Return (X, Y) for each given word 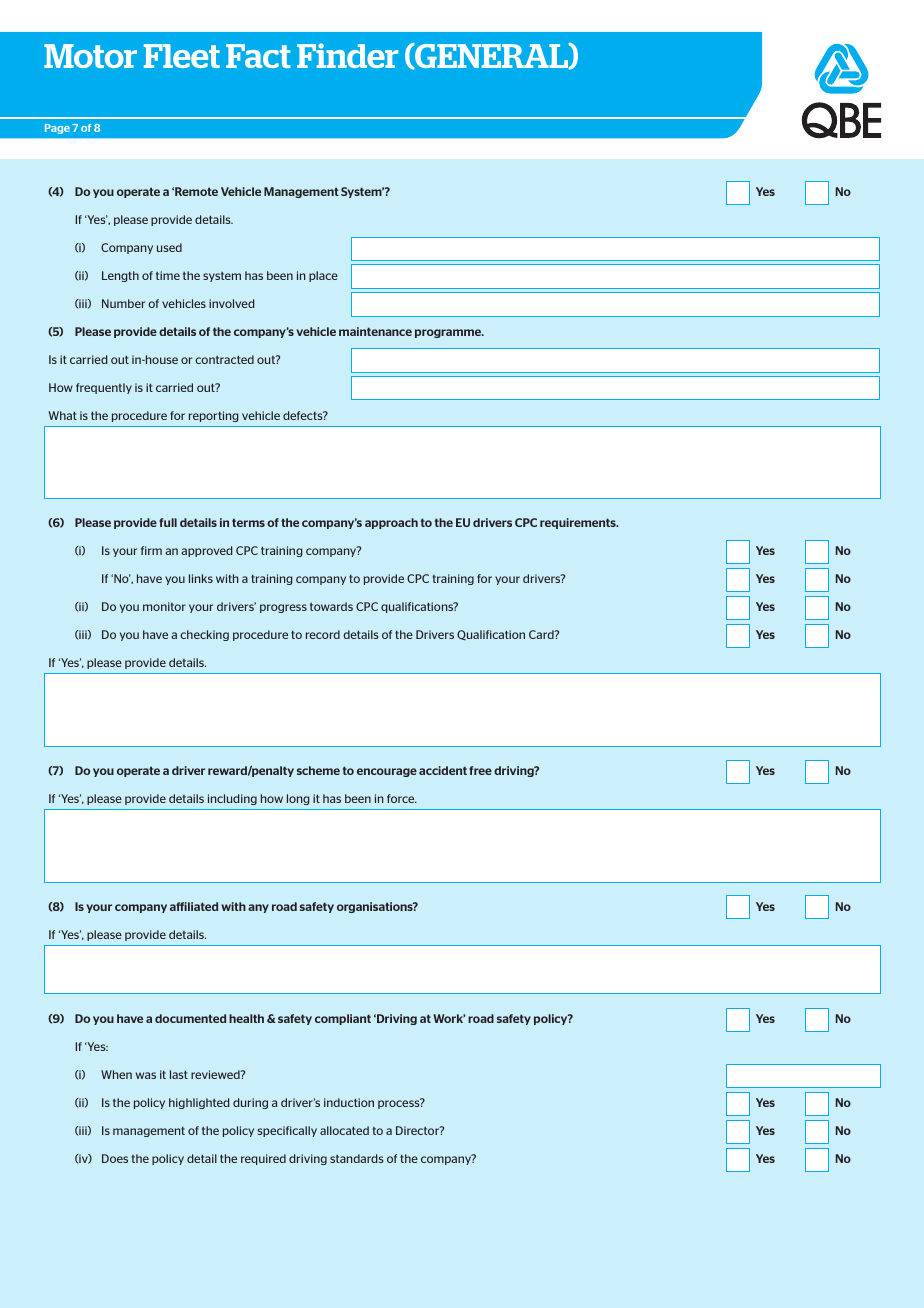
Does (115, 1158)
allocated (344, 1130)
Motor (90, 56)
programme (449, 333)
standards (357, 1158)
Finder (347, 55)
